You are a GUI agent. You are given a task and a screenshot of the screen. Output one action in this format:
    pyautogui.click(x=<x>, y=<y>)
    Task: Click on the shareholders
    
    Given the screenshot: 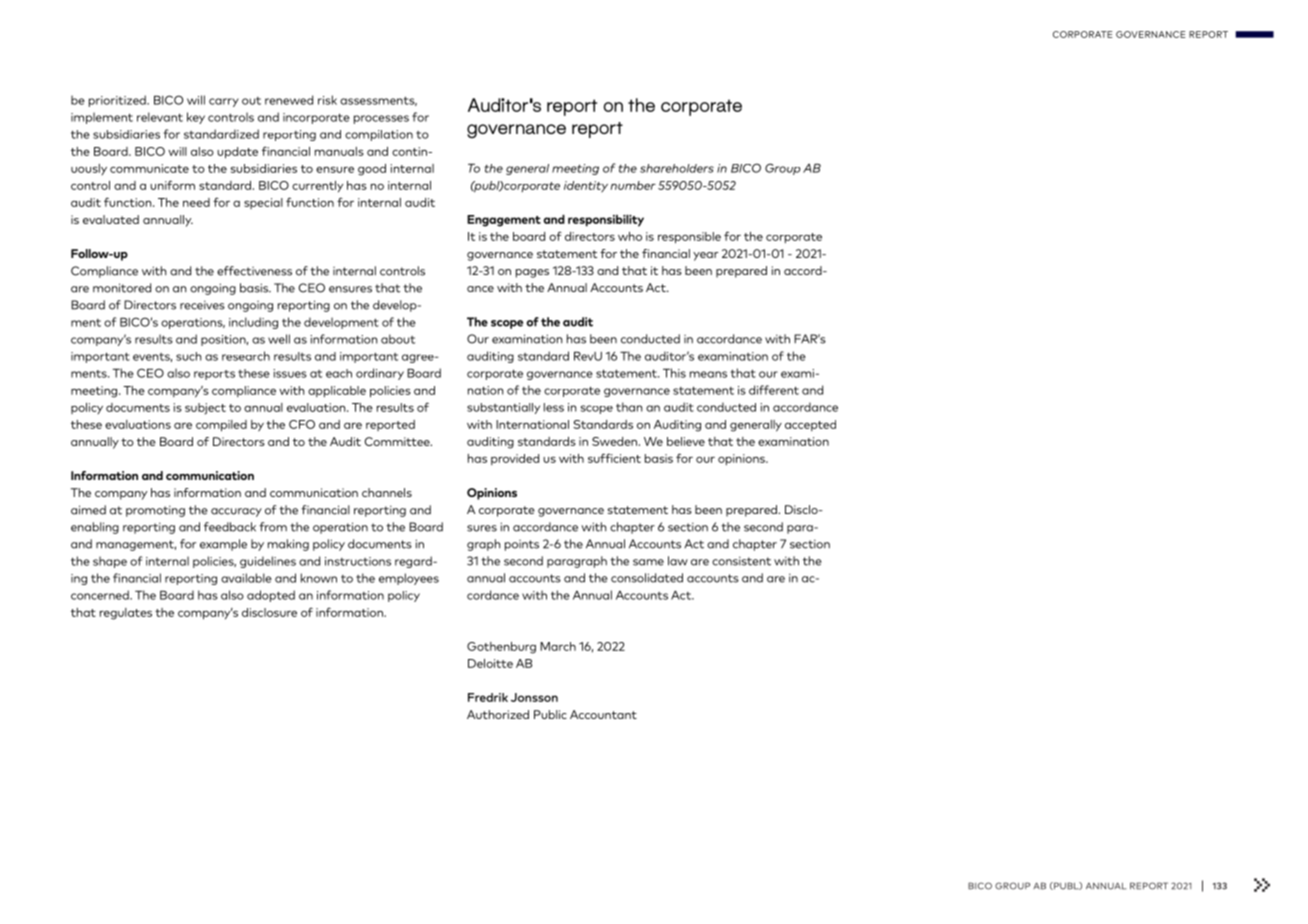 What is the action you would take?
    pyautogui.click(x=677, y=168)
